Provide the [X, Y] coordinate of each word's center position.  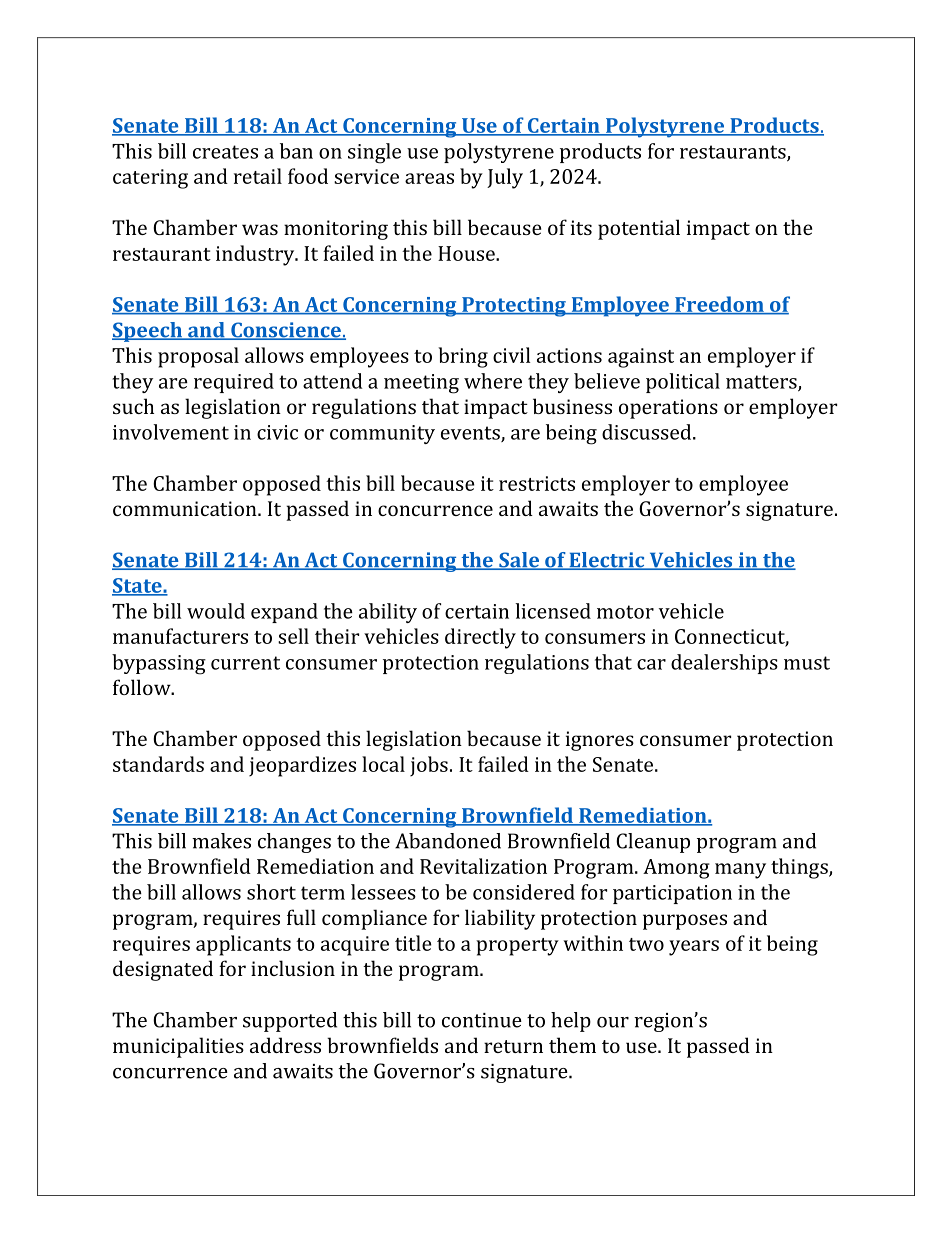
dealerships [724, 664]
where [493, 381]
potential [639, 229]
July [505, 178]
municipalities [178, 1047]
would [216, 611]
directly [480, 638]
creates [225, 152]
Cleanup [653, 843]
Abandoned [448, 841]
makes [221, 841]
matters [762, 383]
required [234, 383]
